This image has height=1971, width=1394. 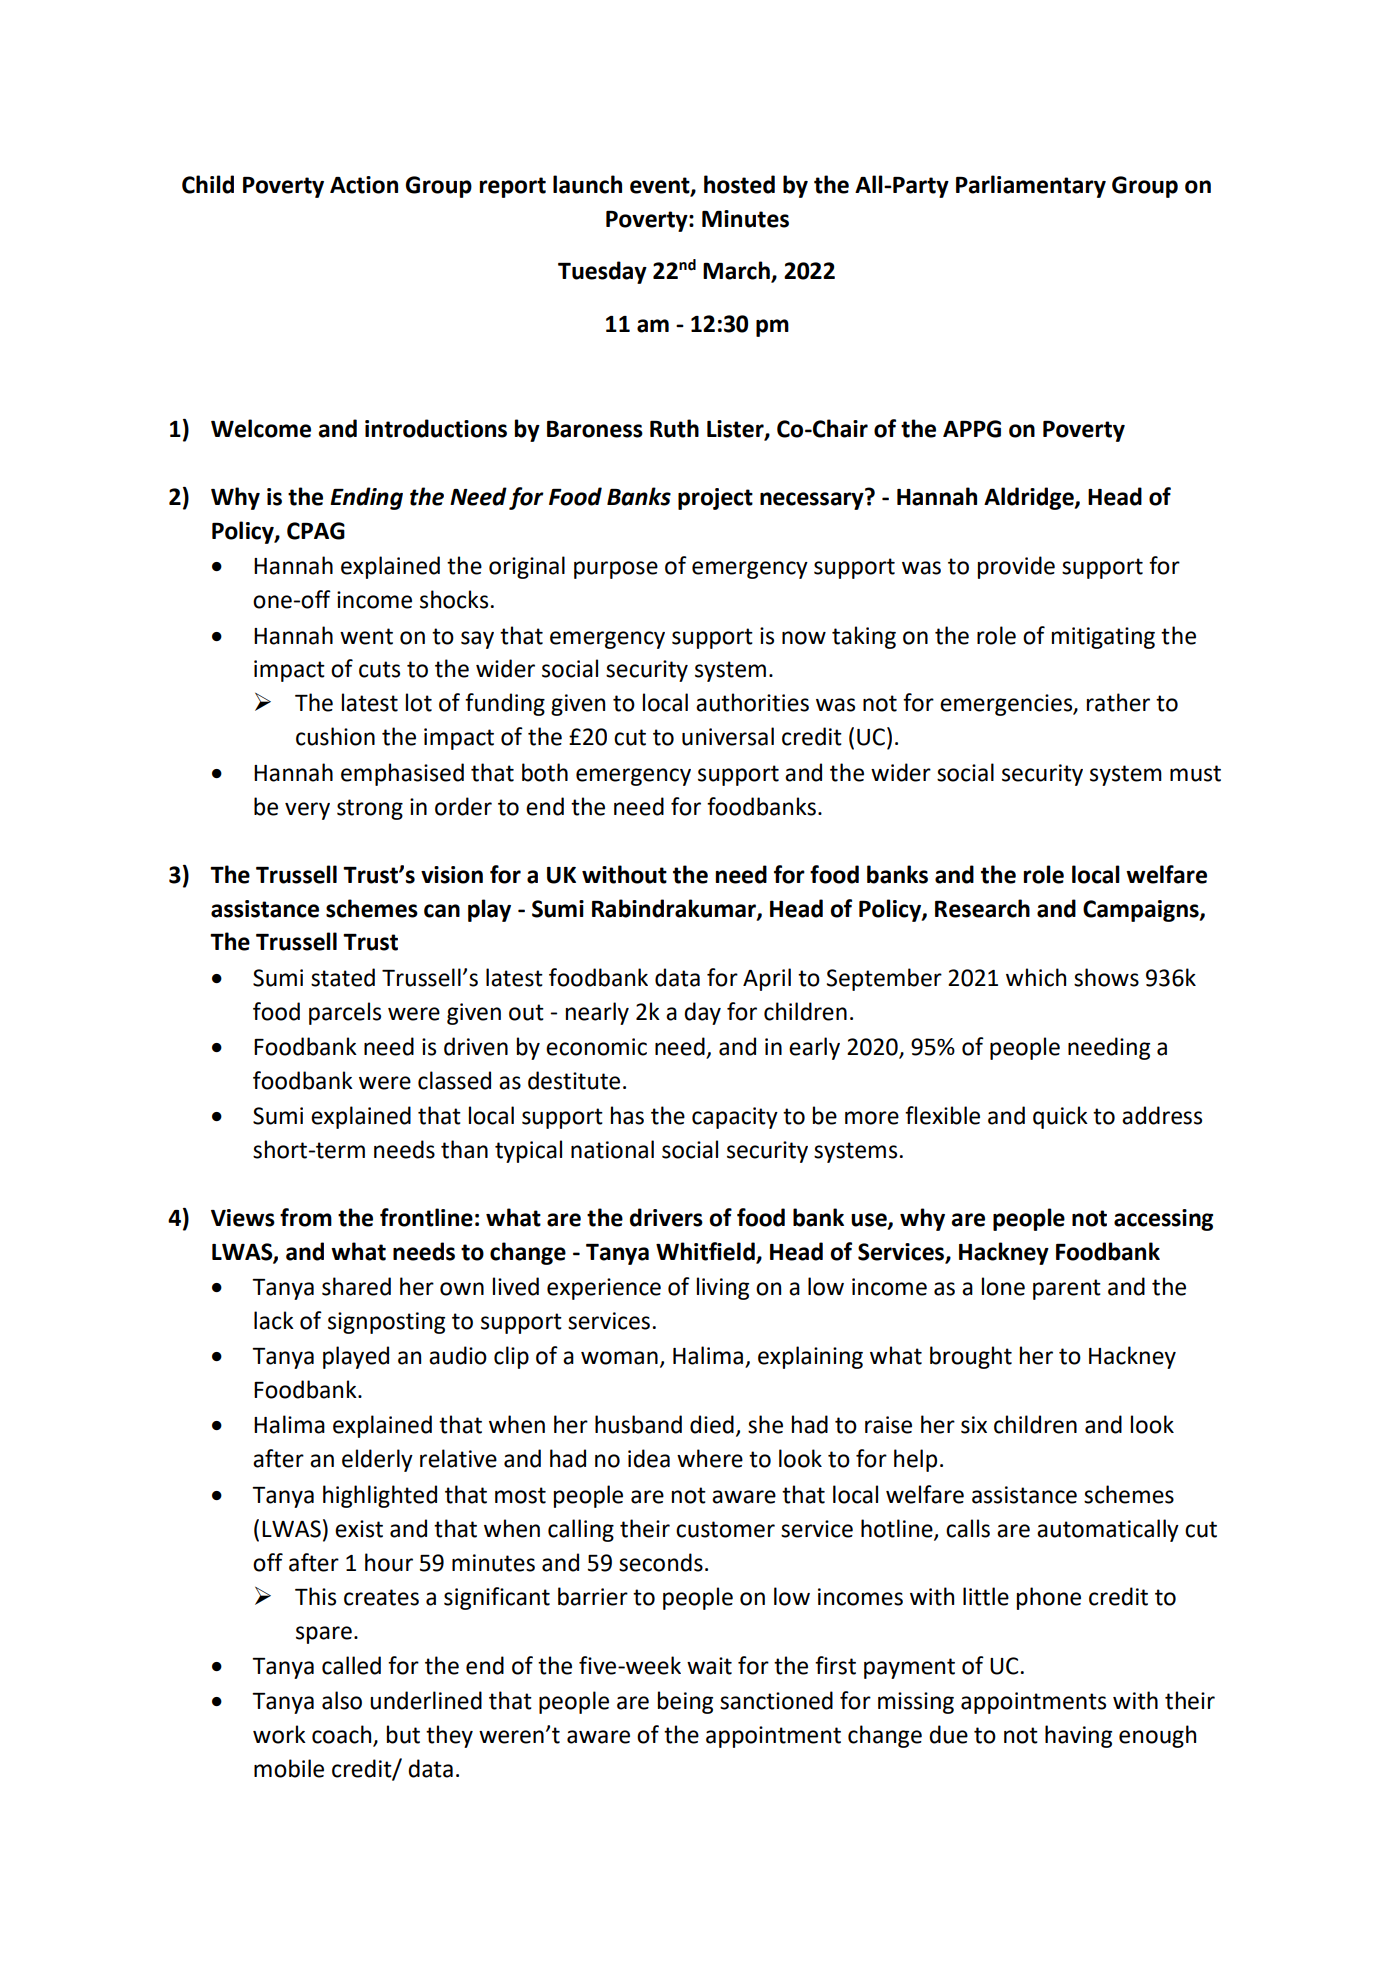 I want to click on coach, so click(x=343, y=1735).
